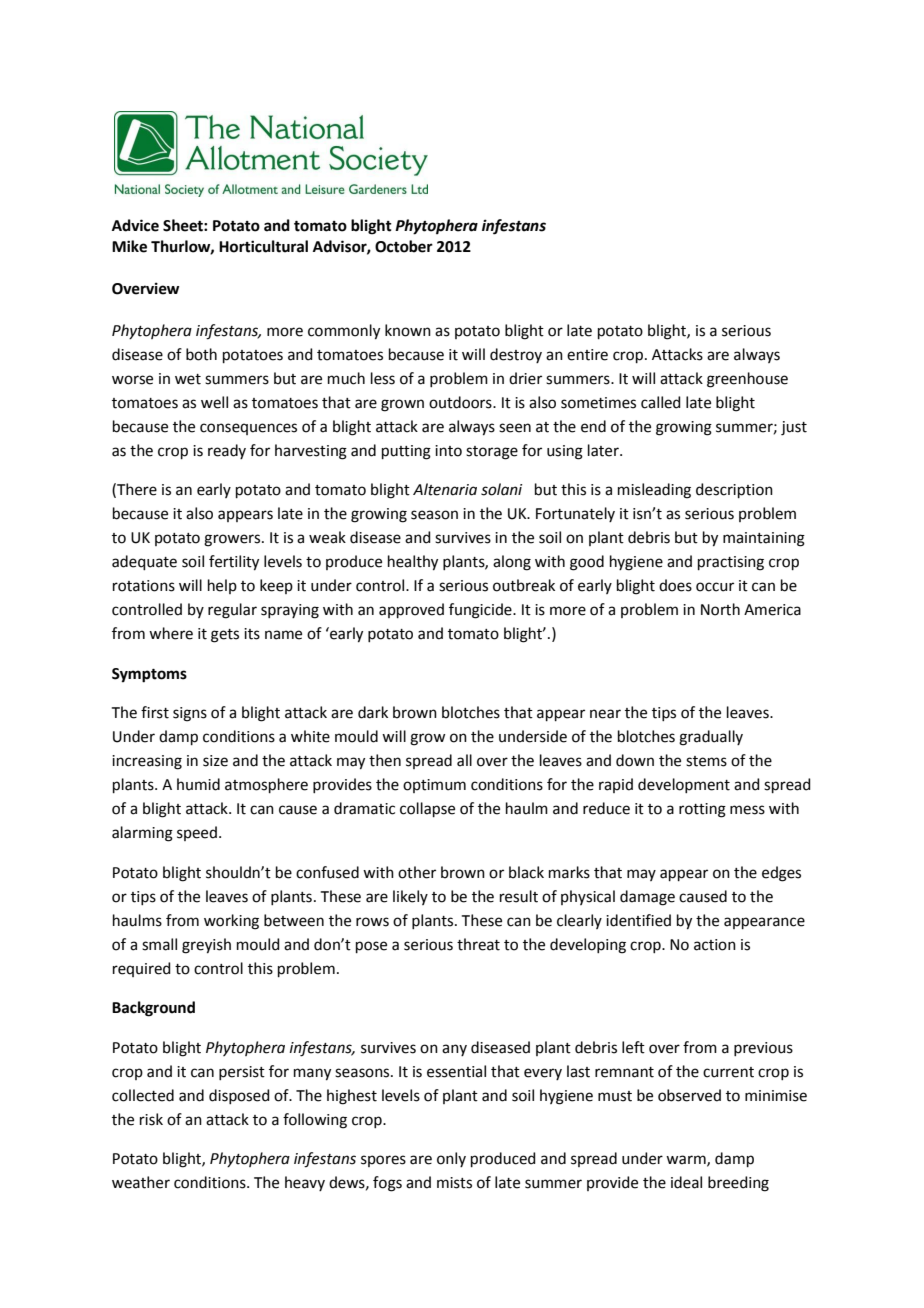 The image size is (924, 1308). Describe the element at coordinates (151, 1119) in the document. I see `risk` at that location.
